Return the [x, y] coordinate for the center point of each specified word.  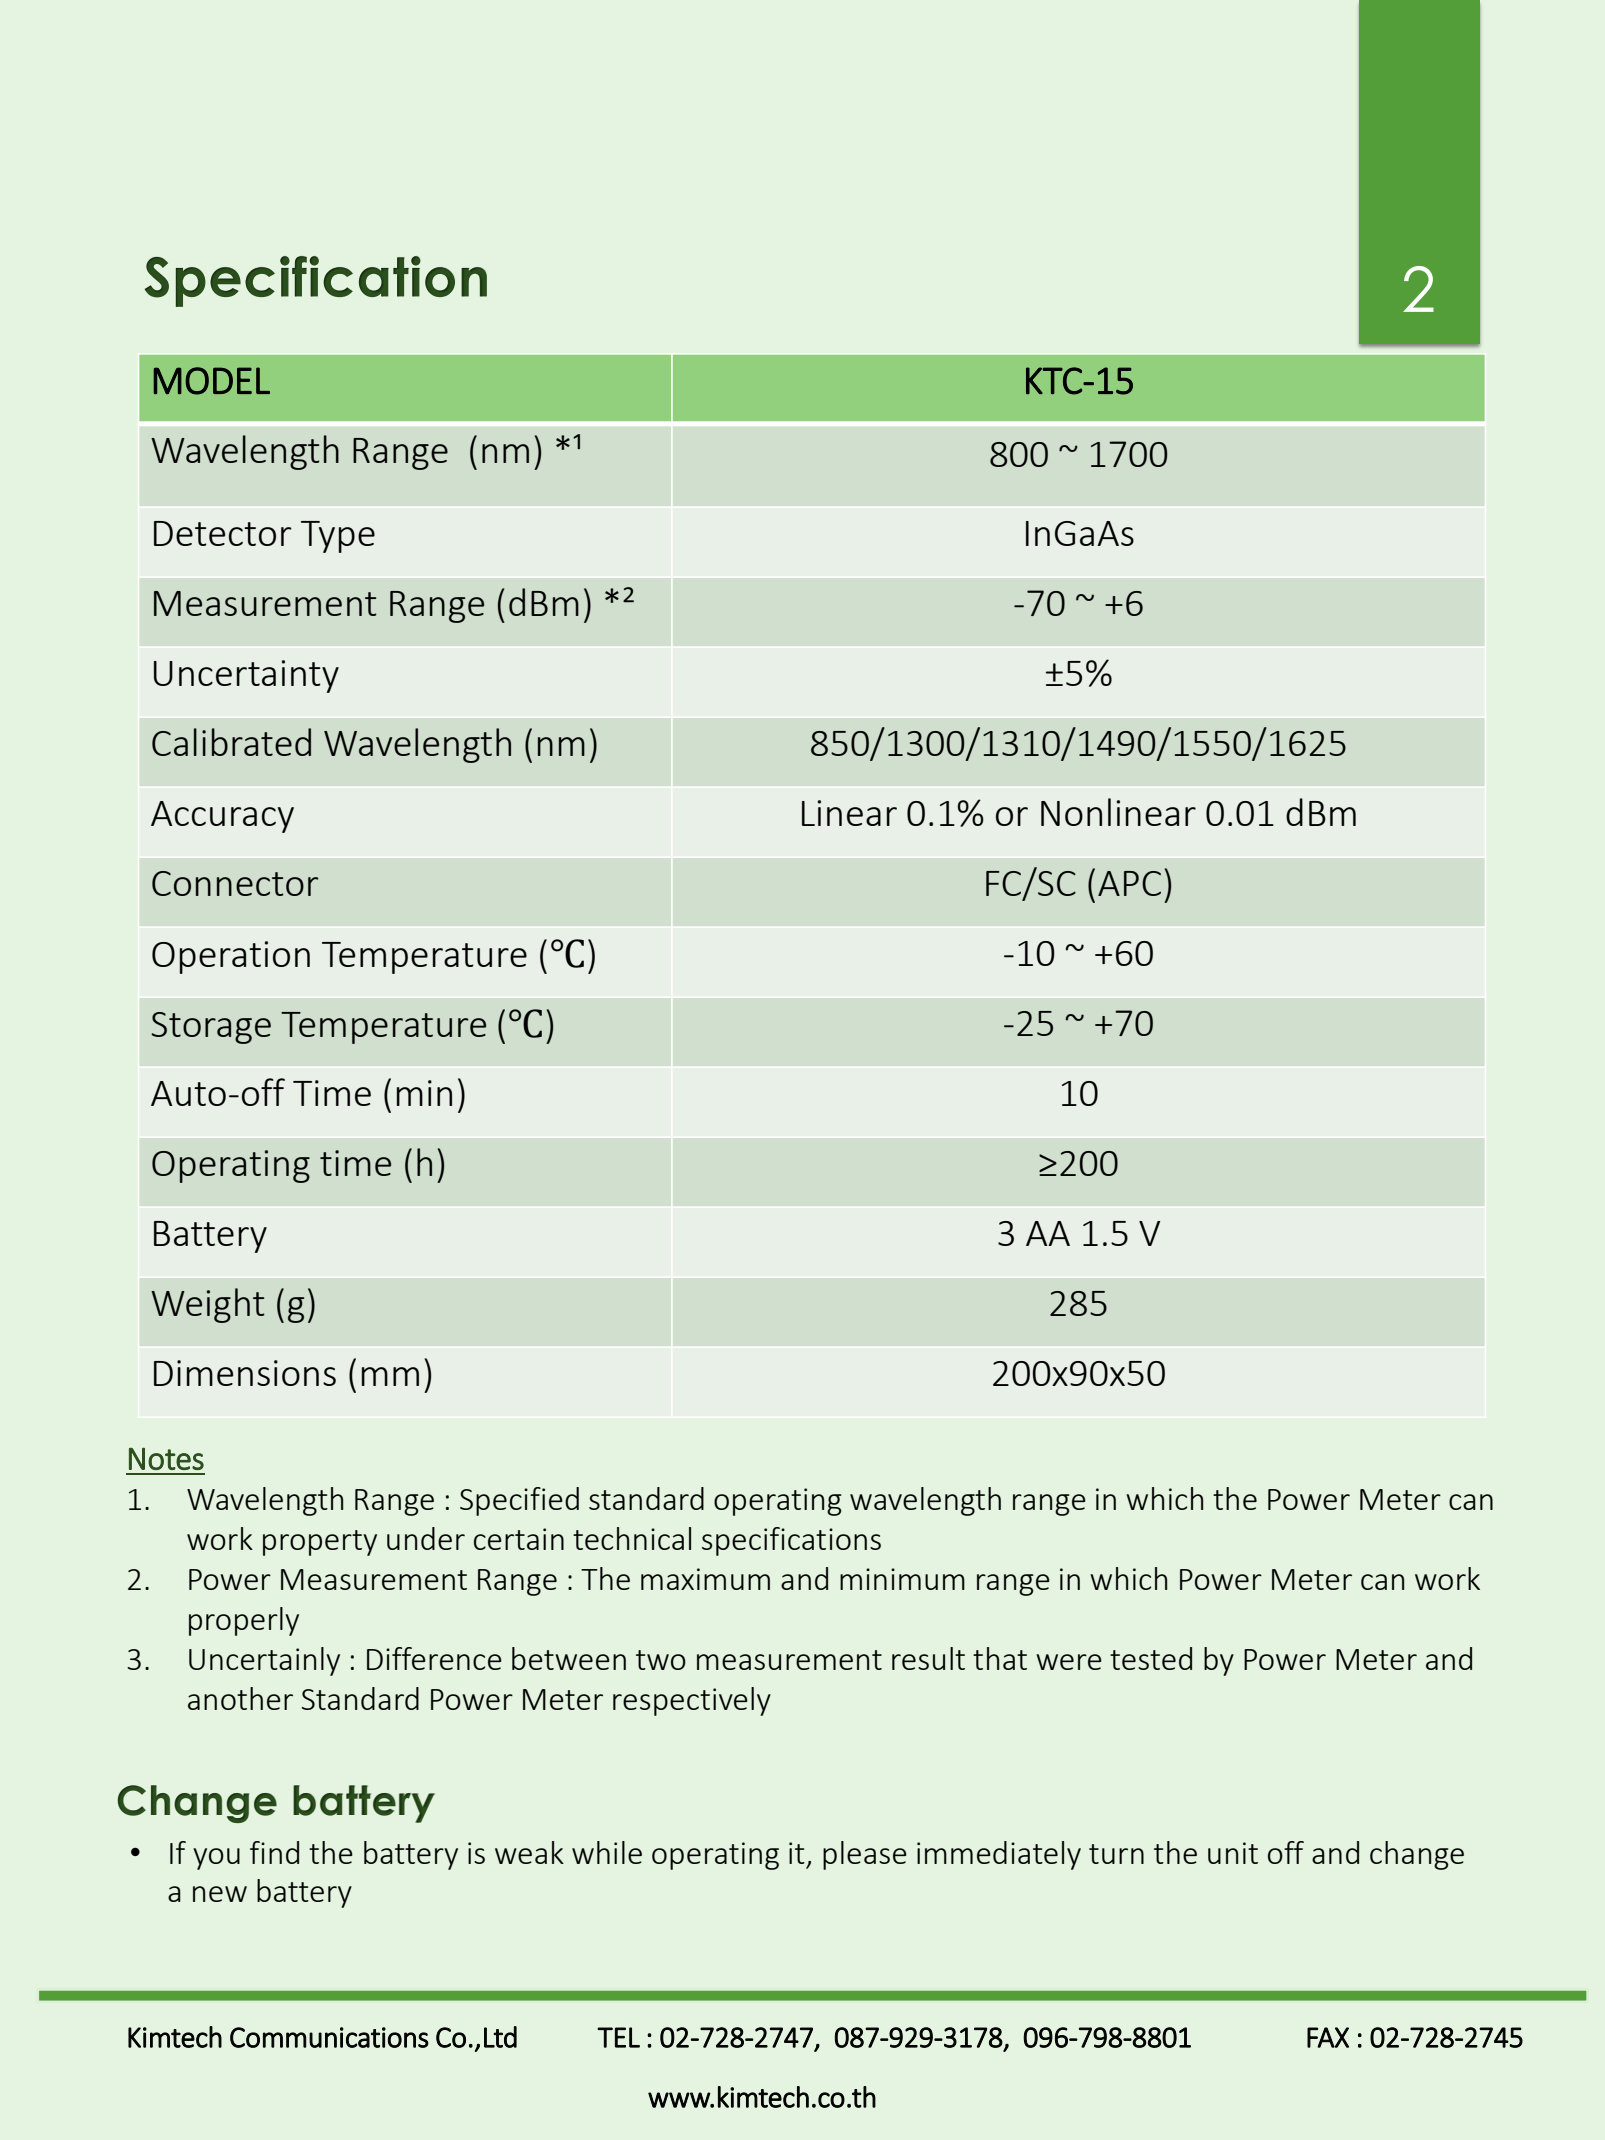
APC [1129, 883]
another [240, 1698]
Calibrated [231, 742]
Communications [329, 2037]
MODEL [212, 381]
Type [338, 537]
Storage [211, 1028]
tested [1151, 1658]
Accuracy [222, 817]
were [1069, 1662]
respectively [692, 1701]
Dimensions [245, 1373]
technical [632, 1538]
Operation [231, 957]
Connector [235, 883]
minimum [902, 1579]
